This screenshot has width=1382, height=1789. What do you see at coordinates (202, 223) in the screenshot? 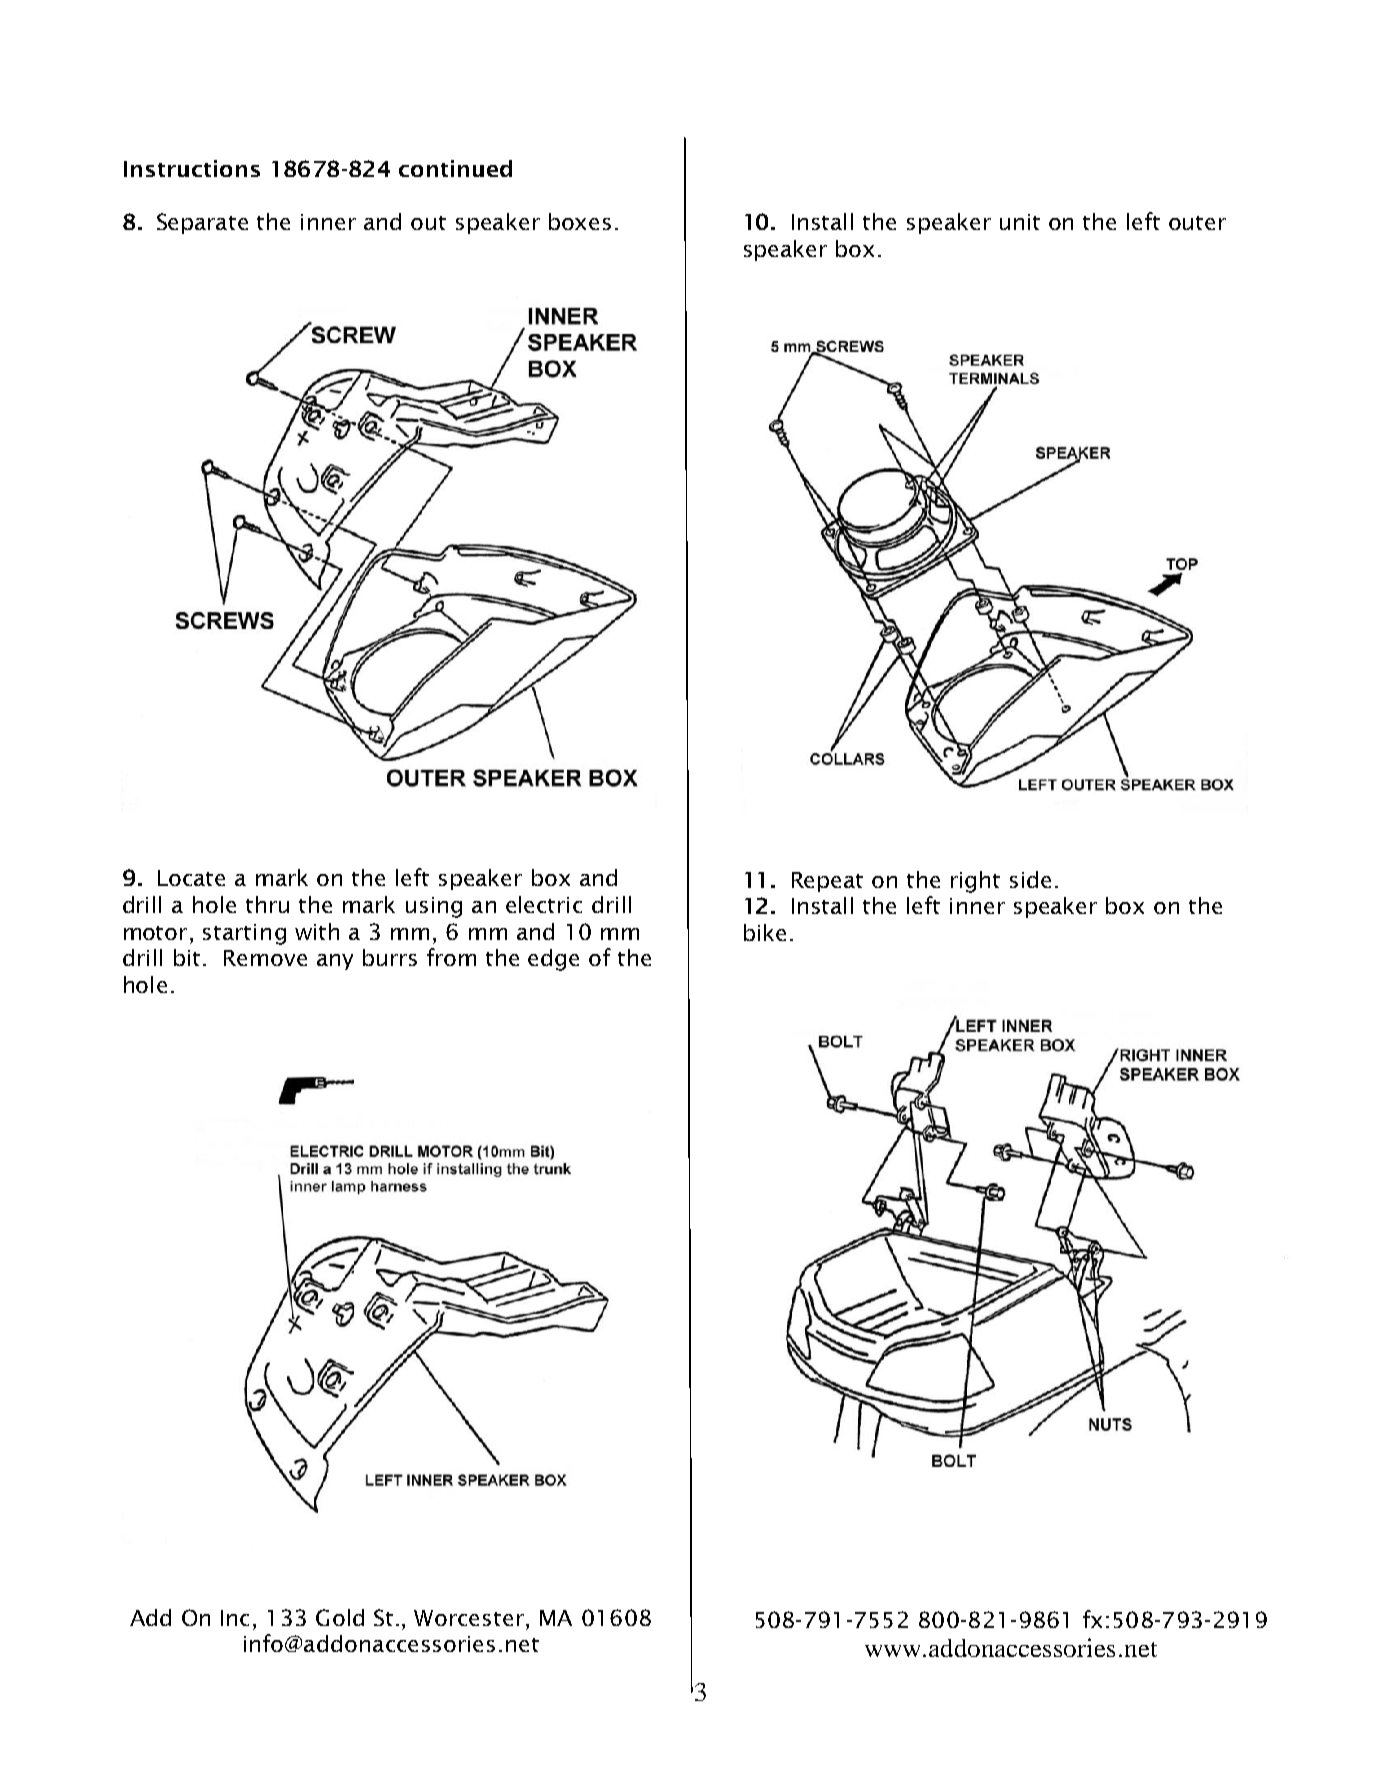
I see `Separate` at bounding box center [202, 223].
